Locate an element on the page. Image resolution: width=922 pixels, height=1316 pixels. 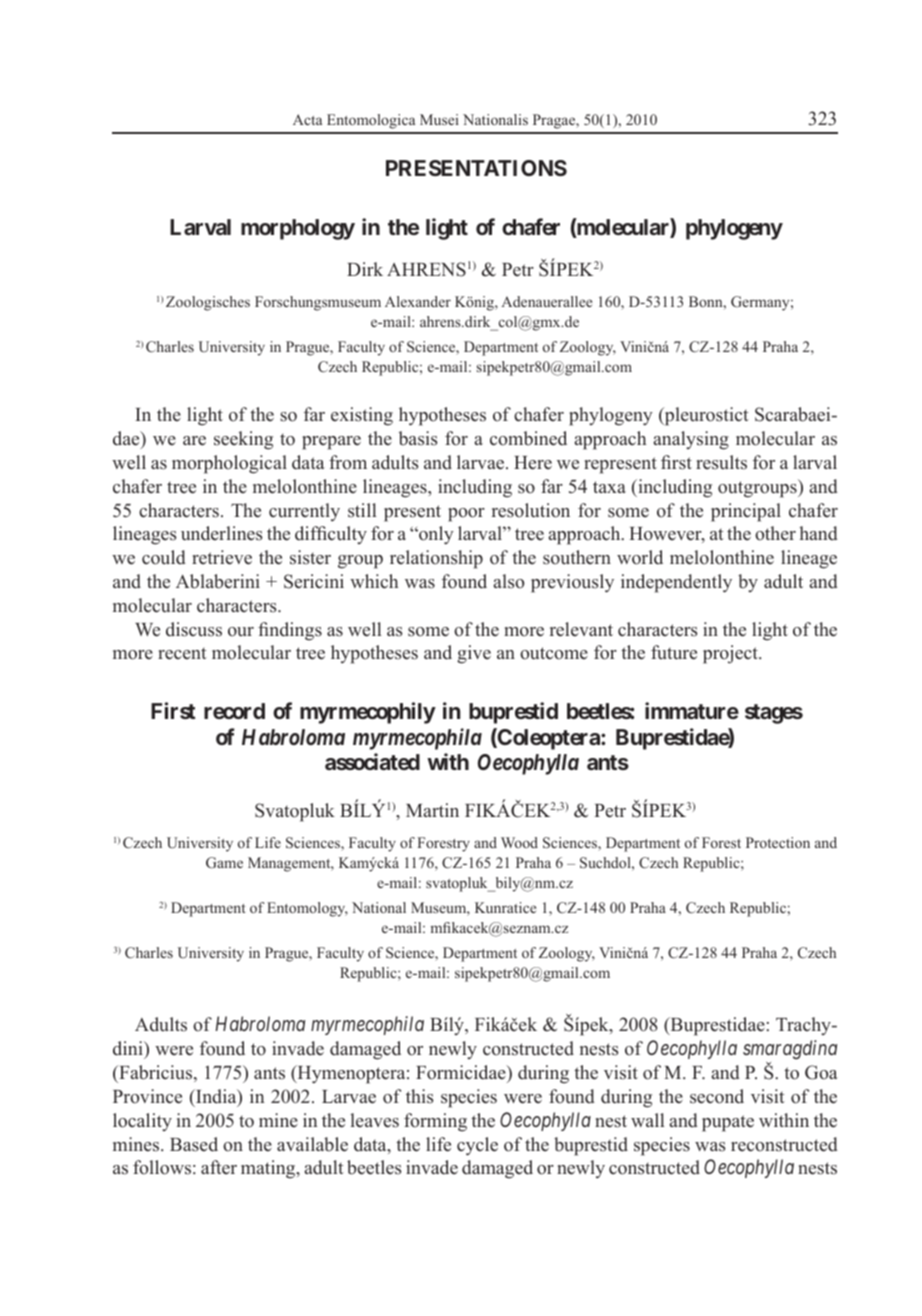
Acta is located at coordinates (307, 119).
